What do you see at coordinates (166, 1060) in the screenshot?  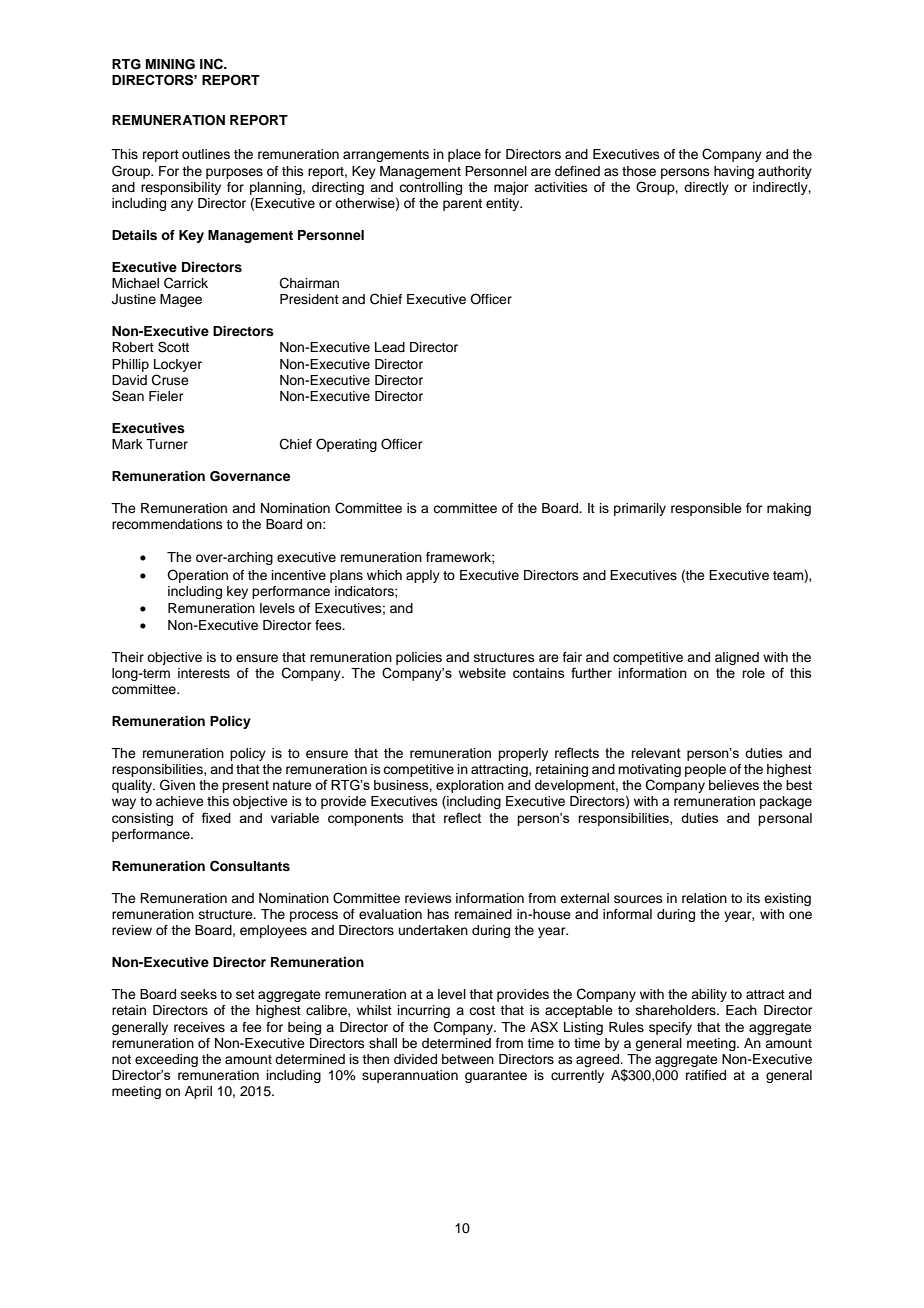 I see `exceeding` at bounding box center [166, 1060].
